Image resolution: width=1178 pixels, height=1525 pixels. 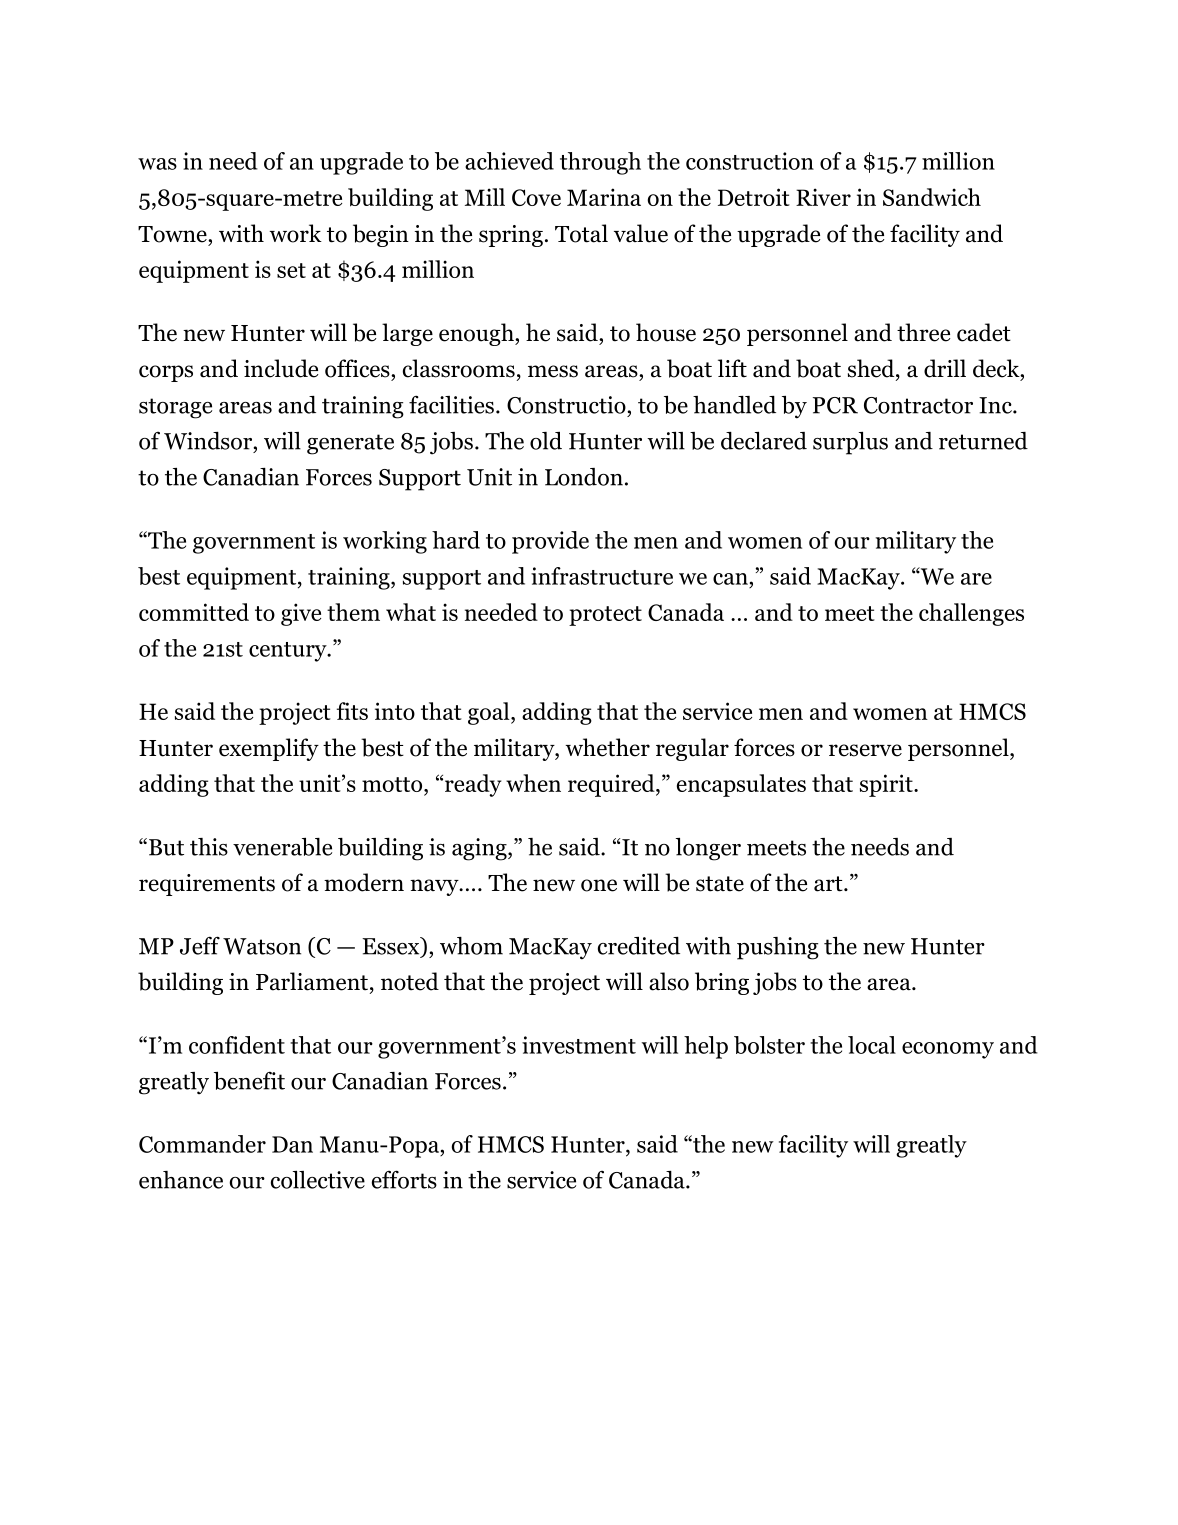 I want to click on Dan, so click(x=292, y=1144).
